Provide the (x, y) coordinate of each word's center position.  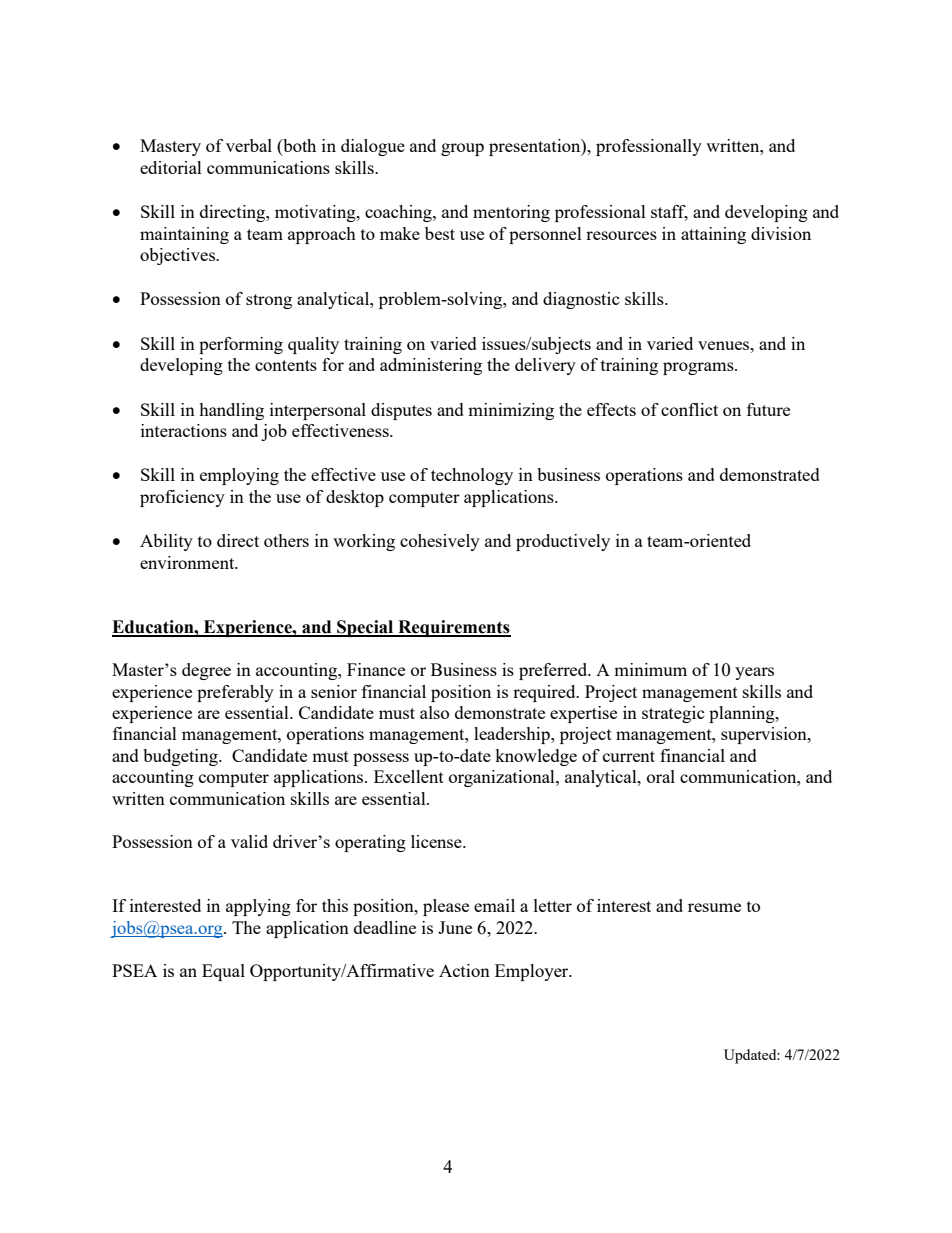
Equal (223, 972)
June (455, 927)
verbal (249, 145)
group (462, 149)
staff (669, 213)
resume (714, 907)
